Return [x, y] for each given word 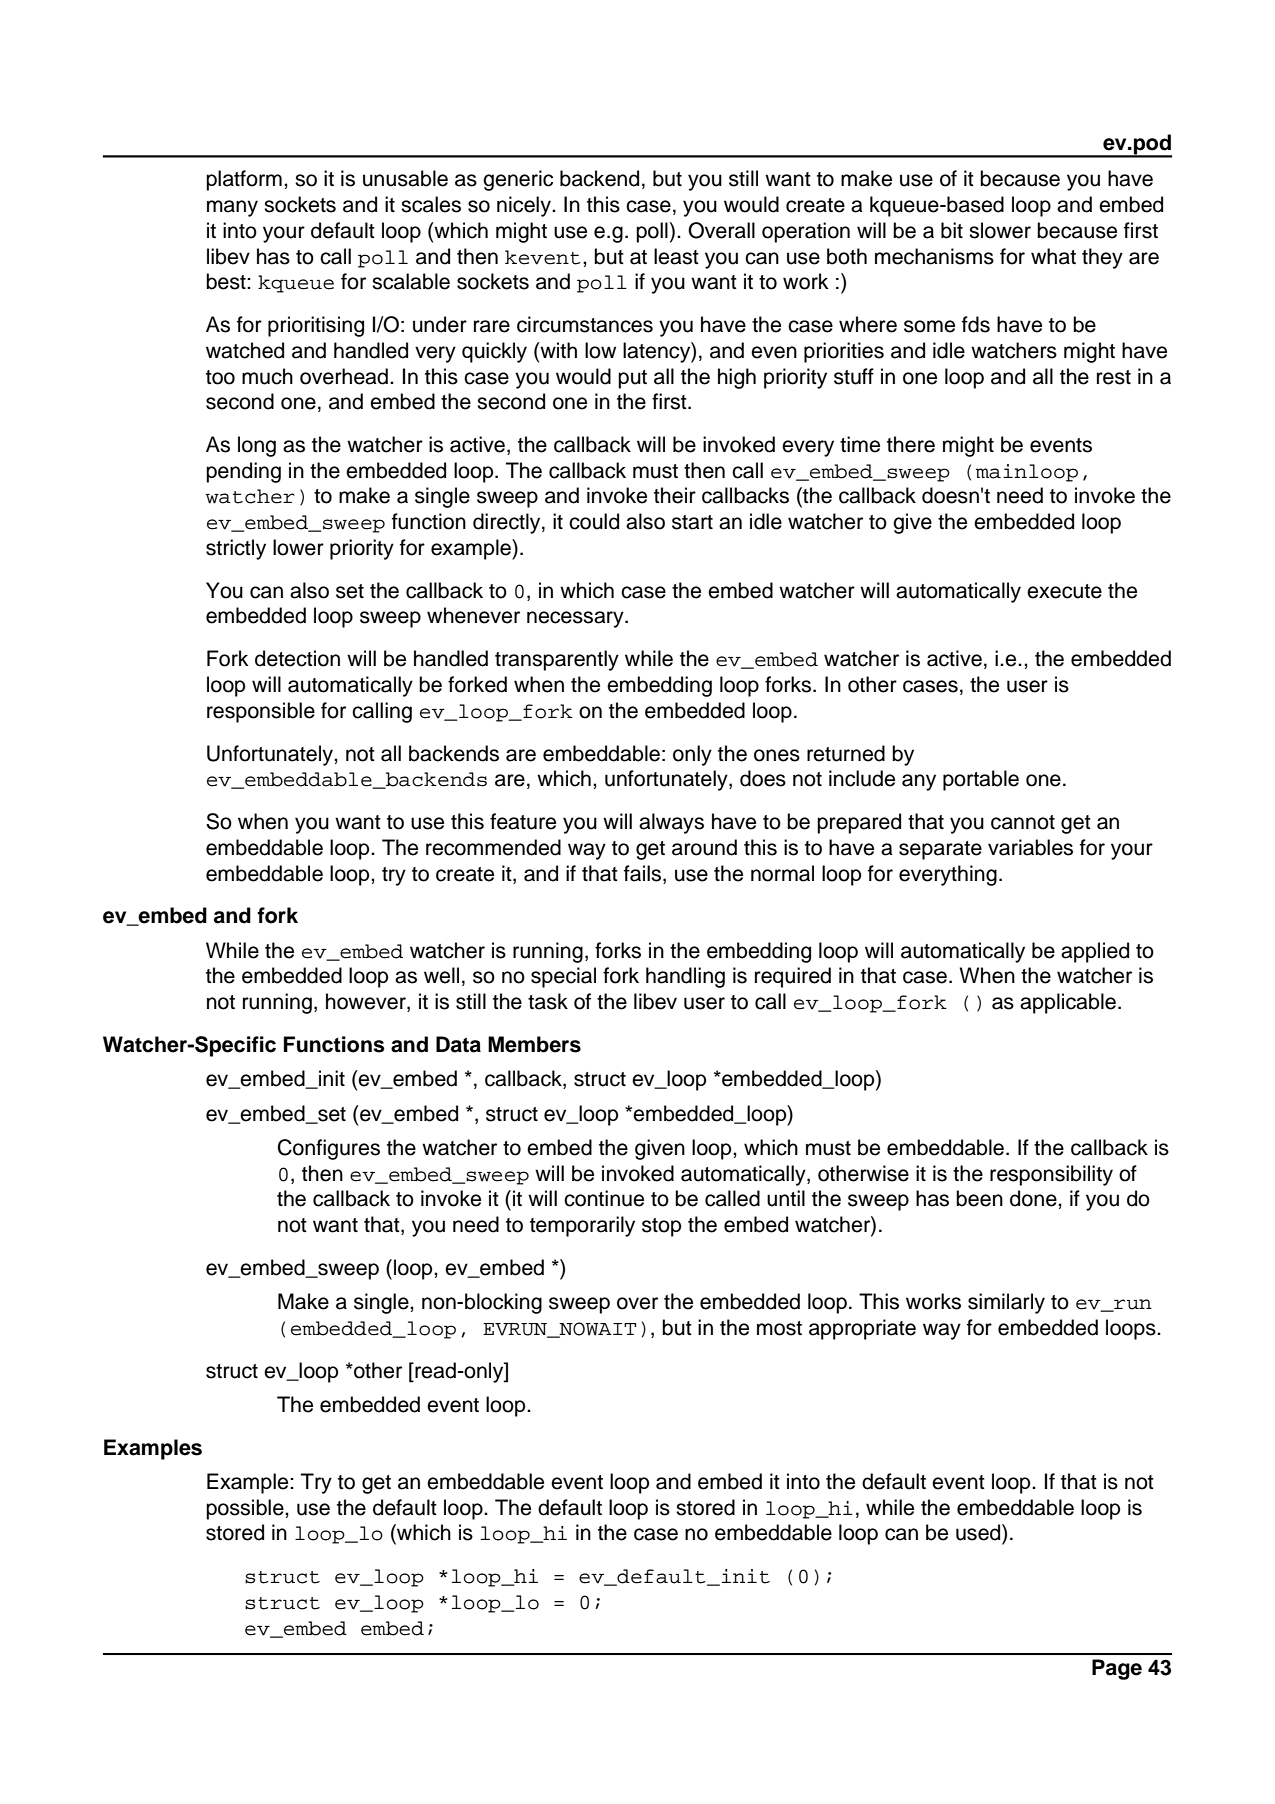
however [367, 1002]
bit [952, 230]
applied [1095, 952]
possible [246, 1509]
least [676, 256]
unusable [405, 178]
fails [644, 873]
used [979, 1532]
